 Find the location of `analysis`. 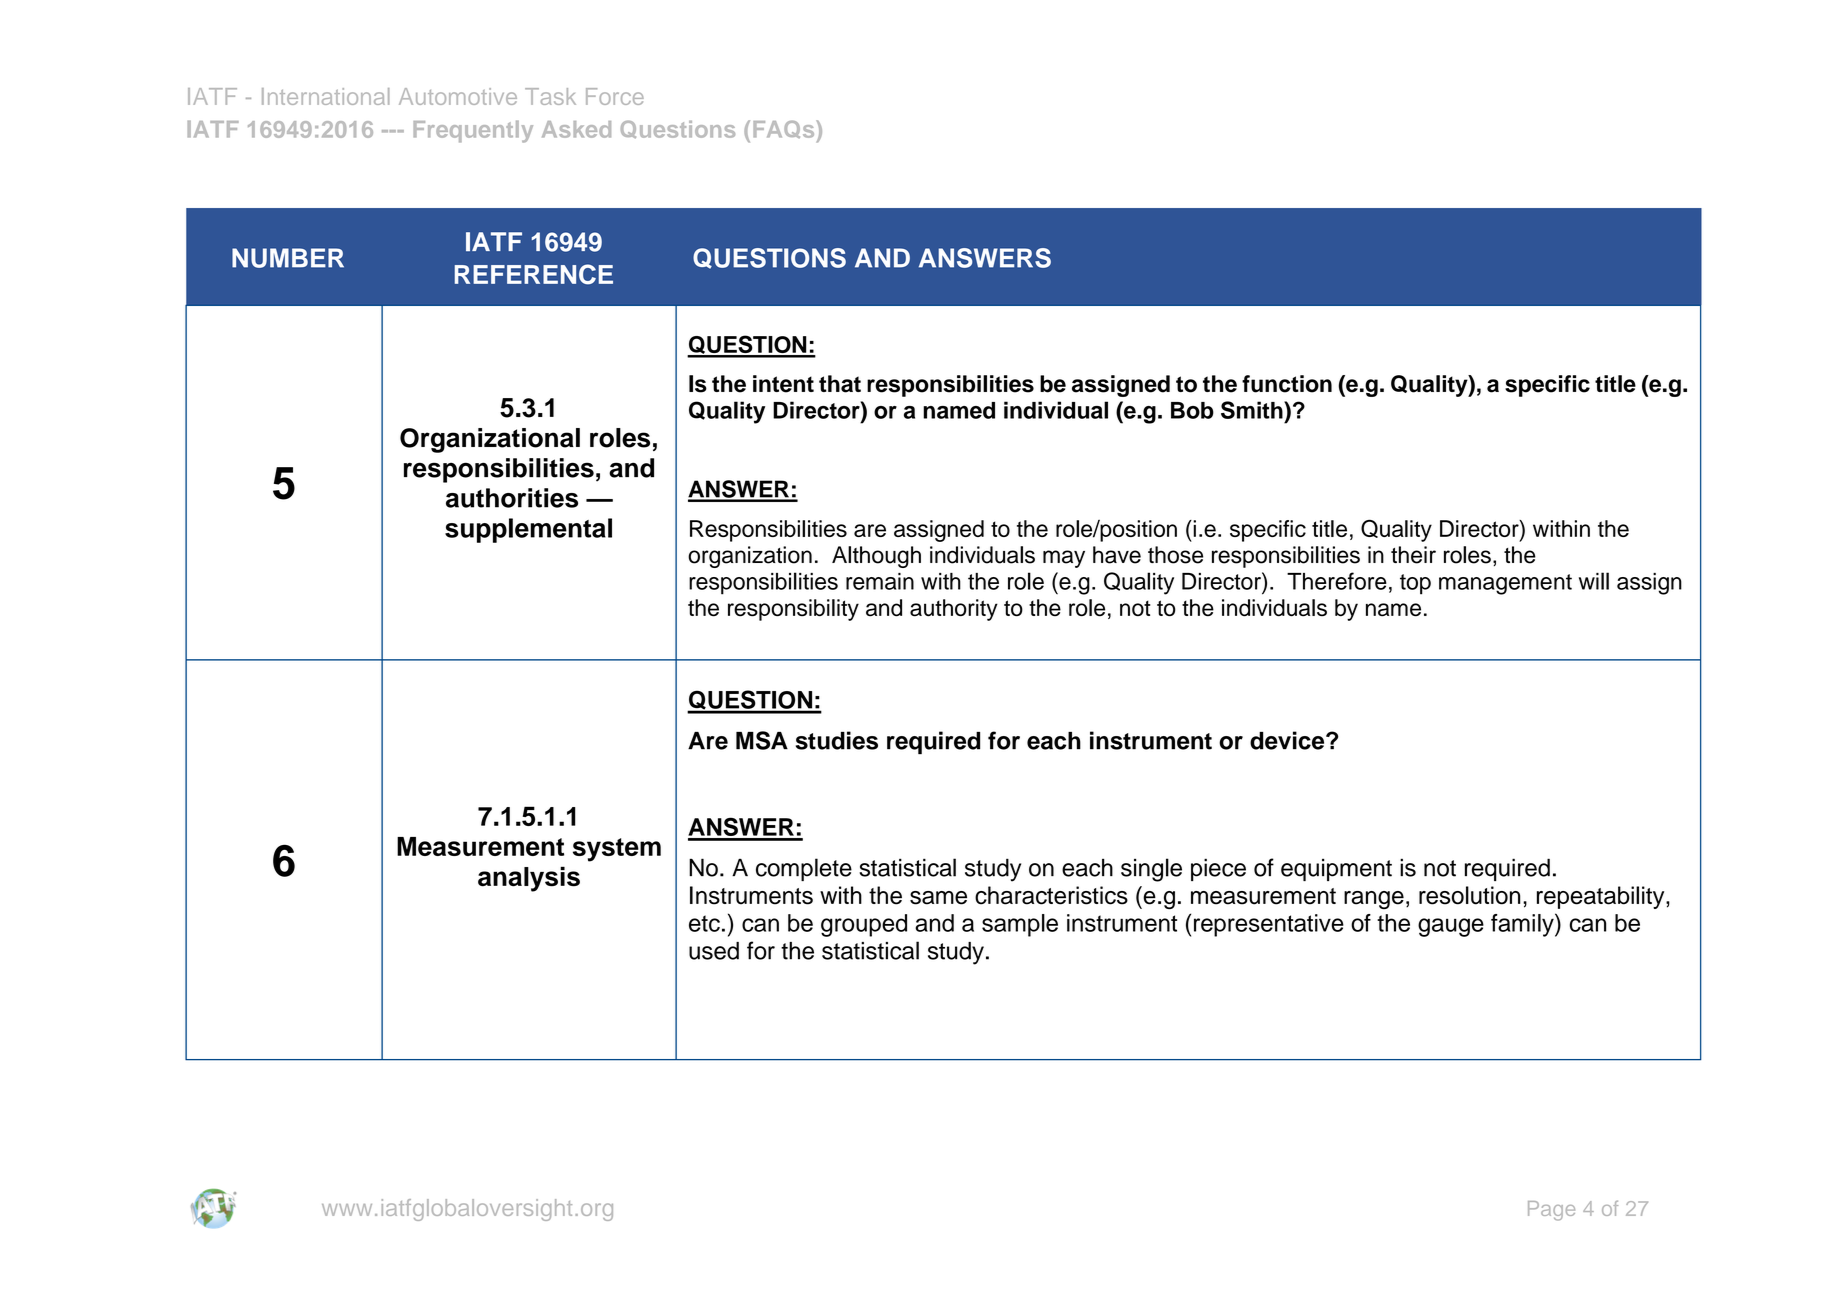

analysis is located at coordinates (529, 879).
